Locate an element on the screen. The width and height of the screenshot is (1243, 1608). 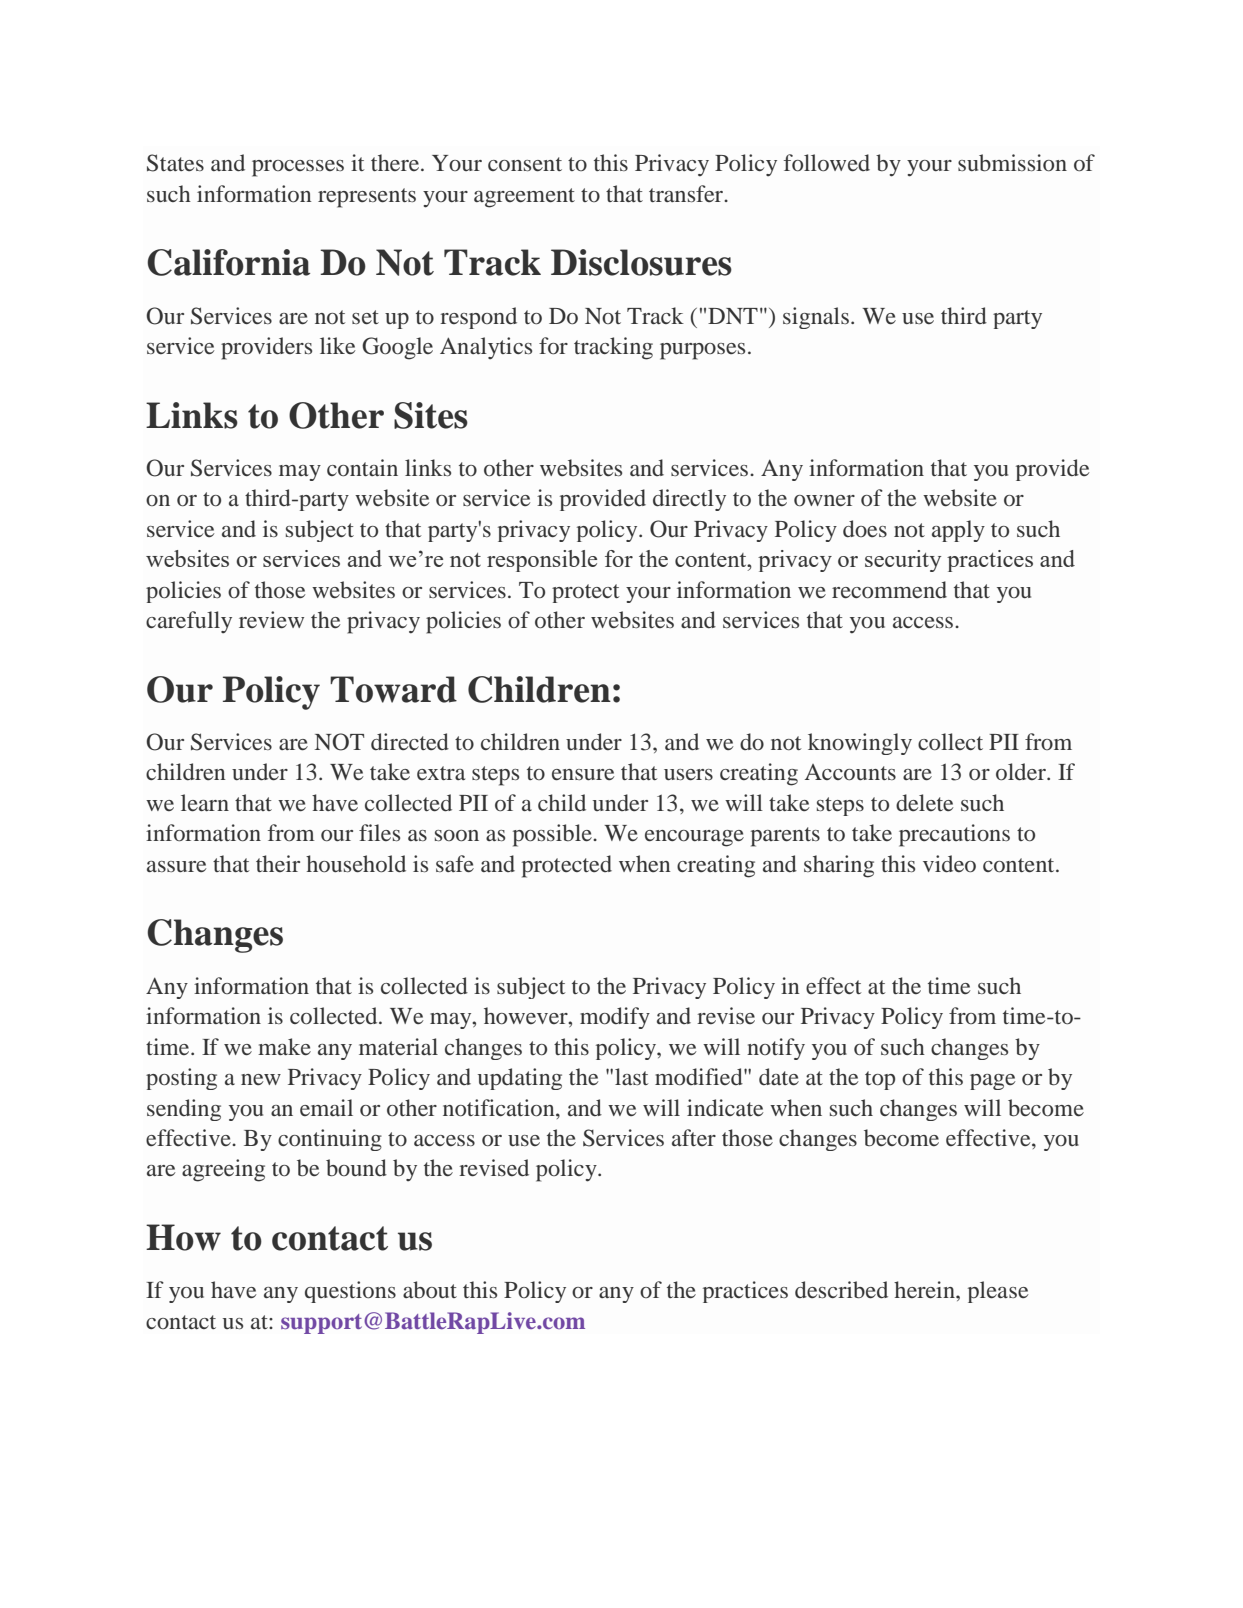
agreement is located at coordinates (524, 198).
